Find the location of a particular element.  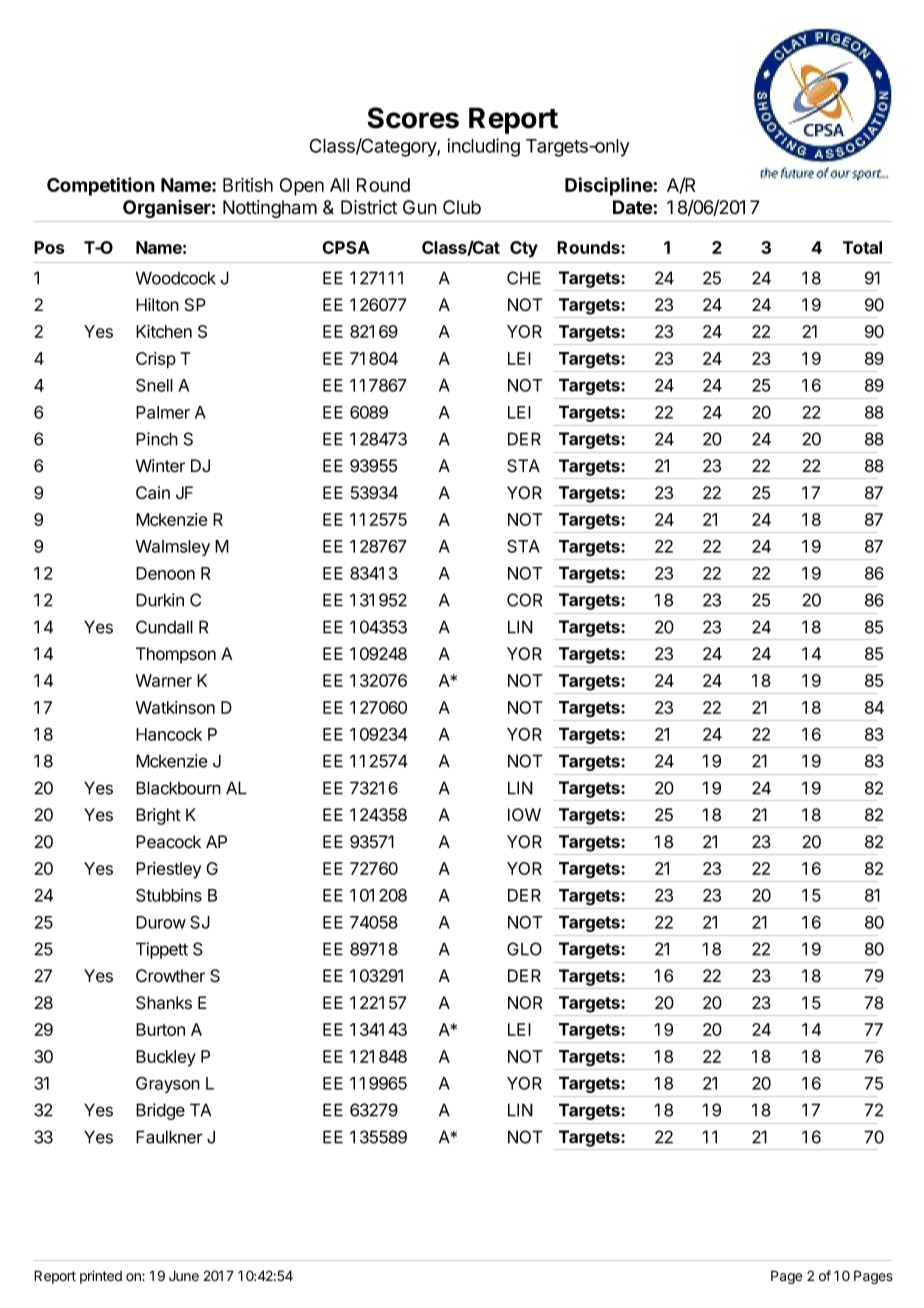

Date is located at coordinates (633, 207).
